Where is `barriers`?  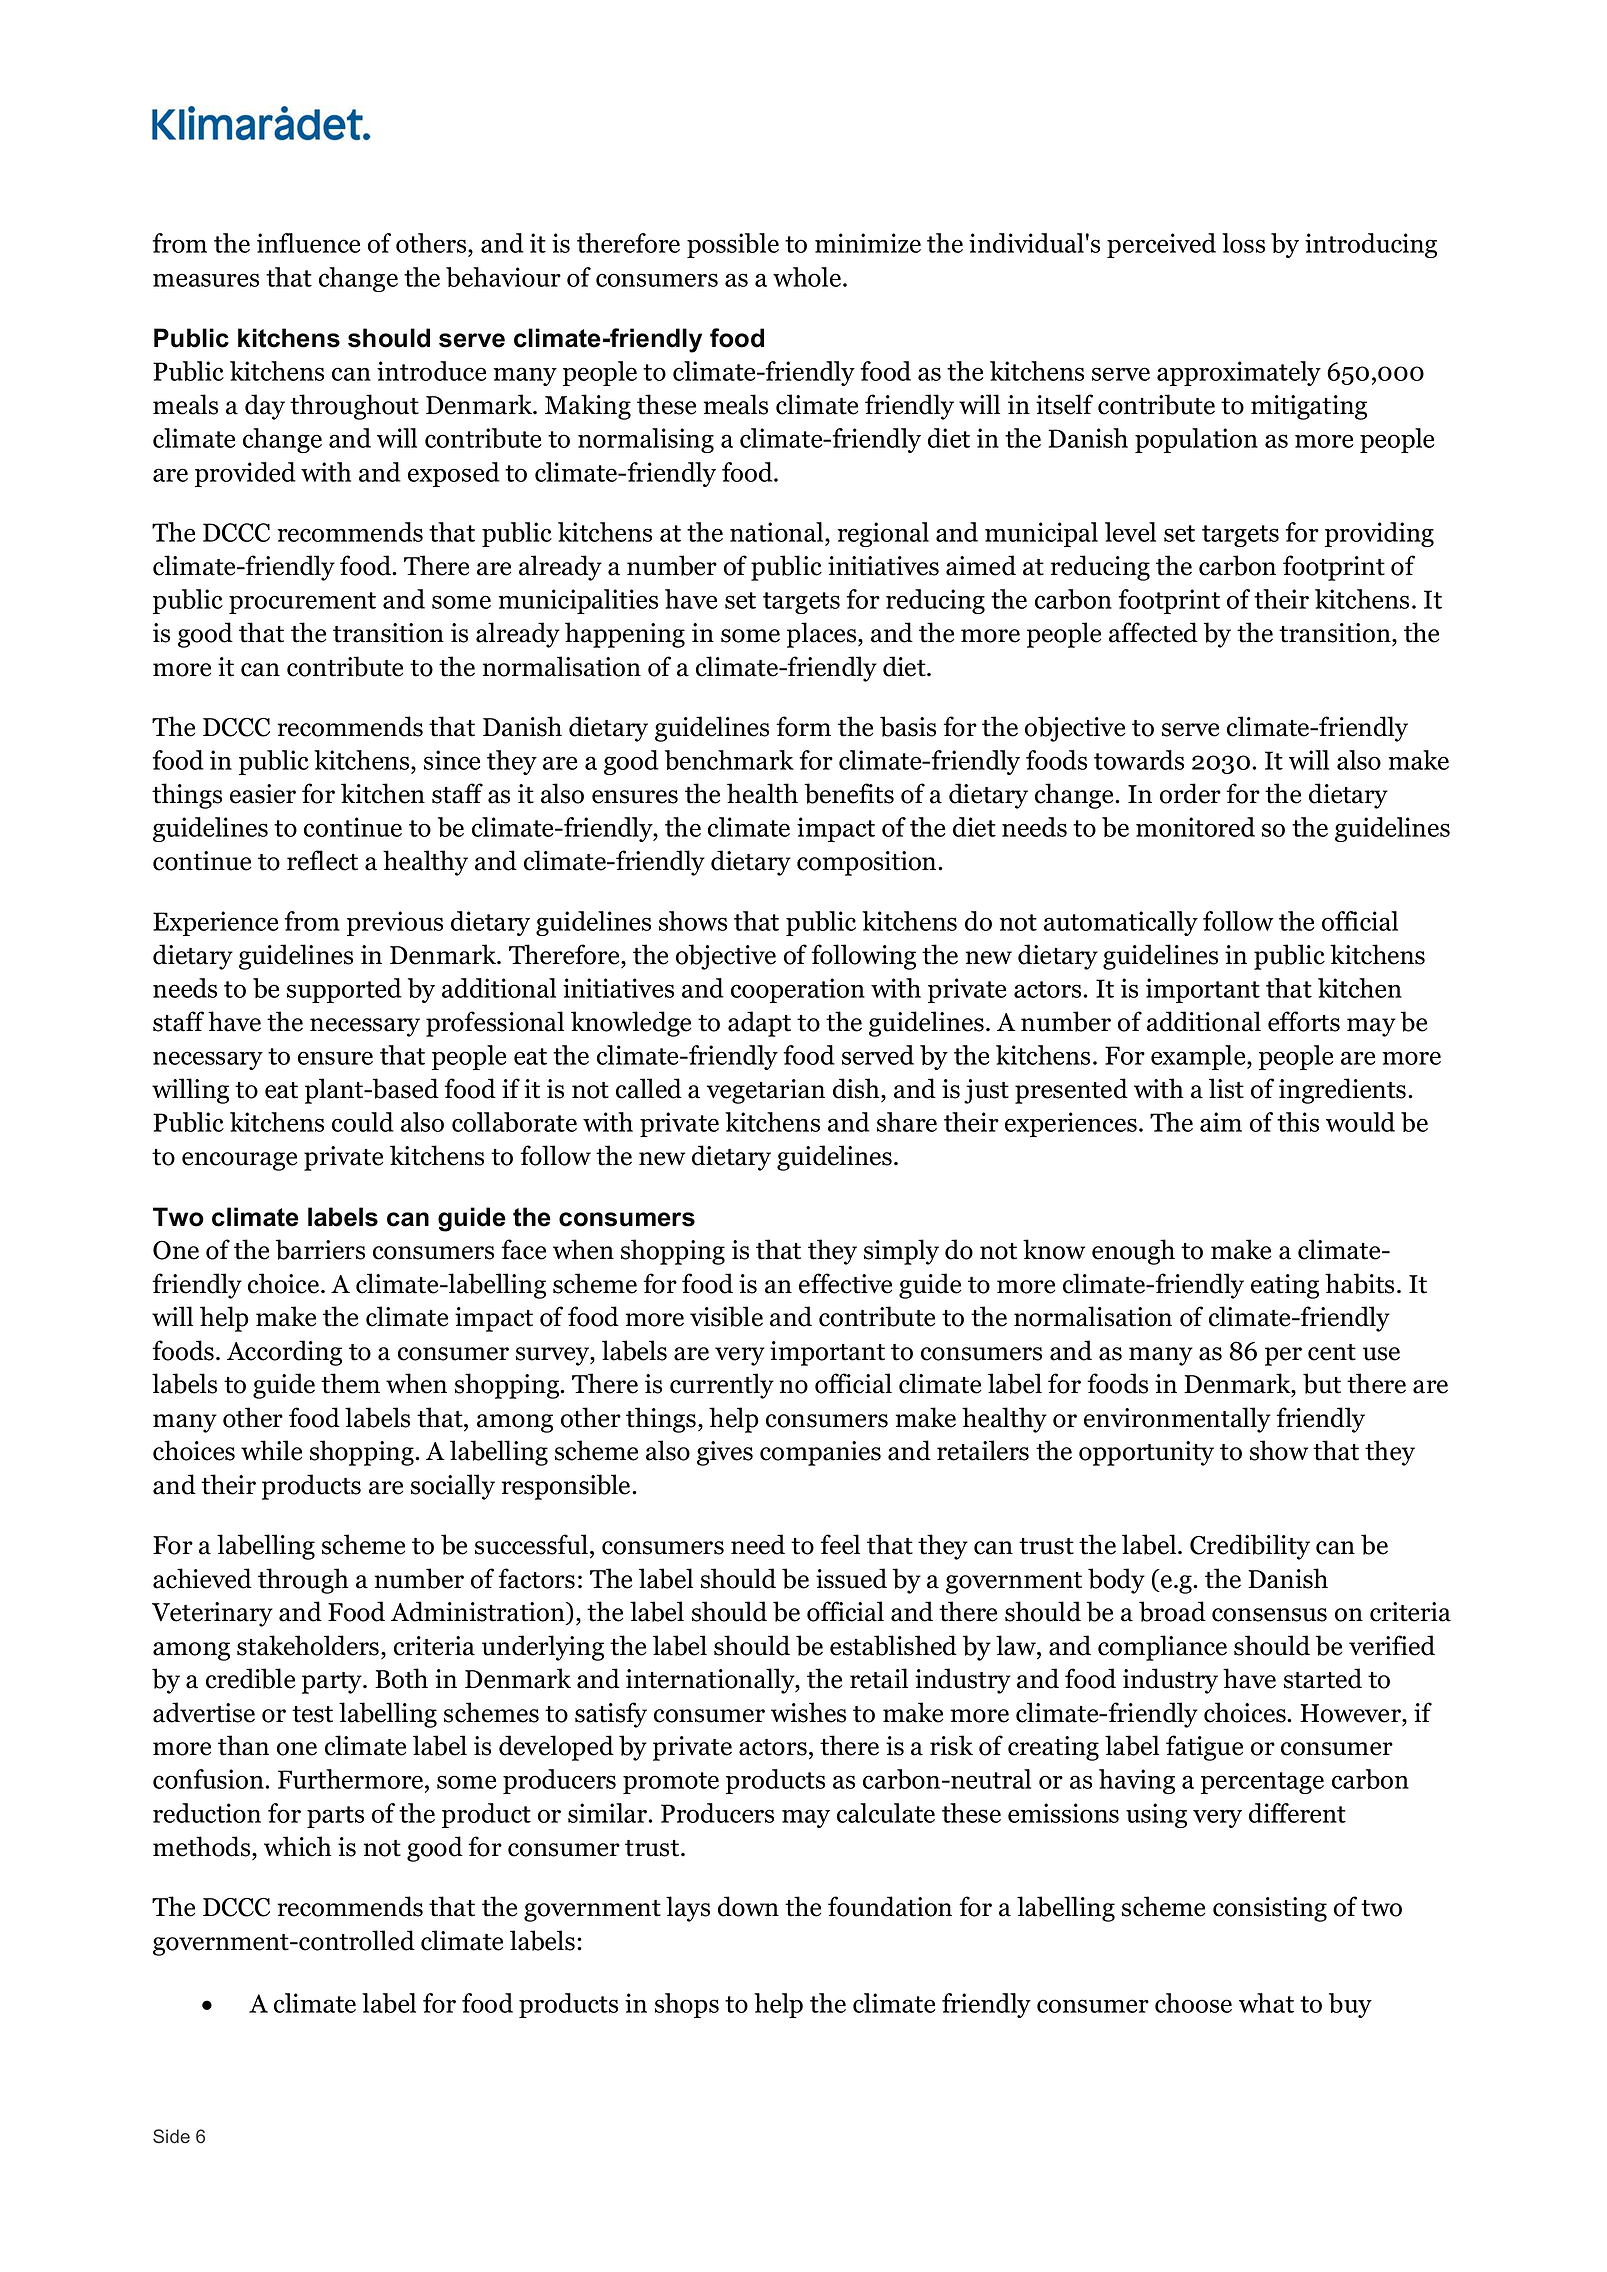 barriers is located at coordinates (320, 1249).
